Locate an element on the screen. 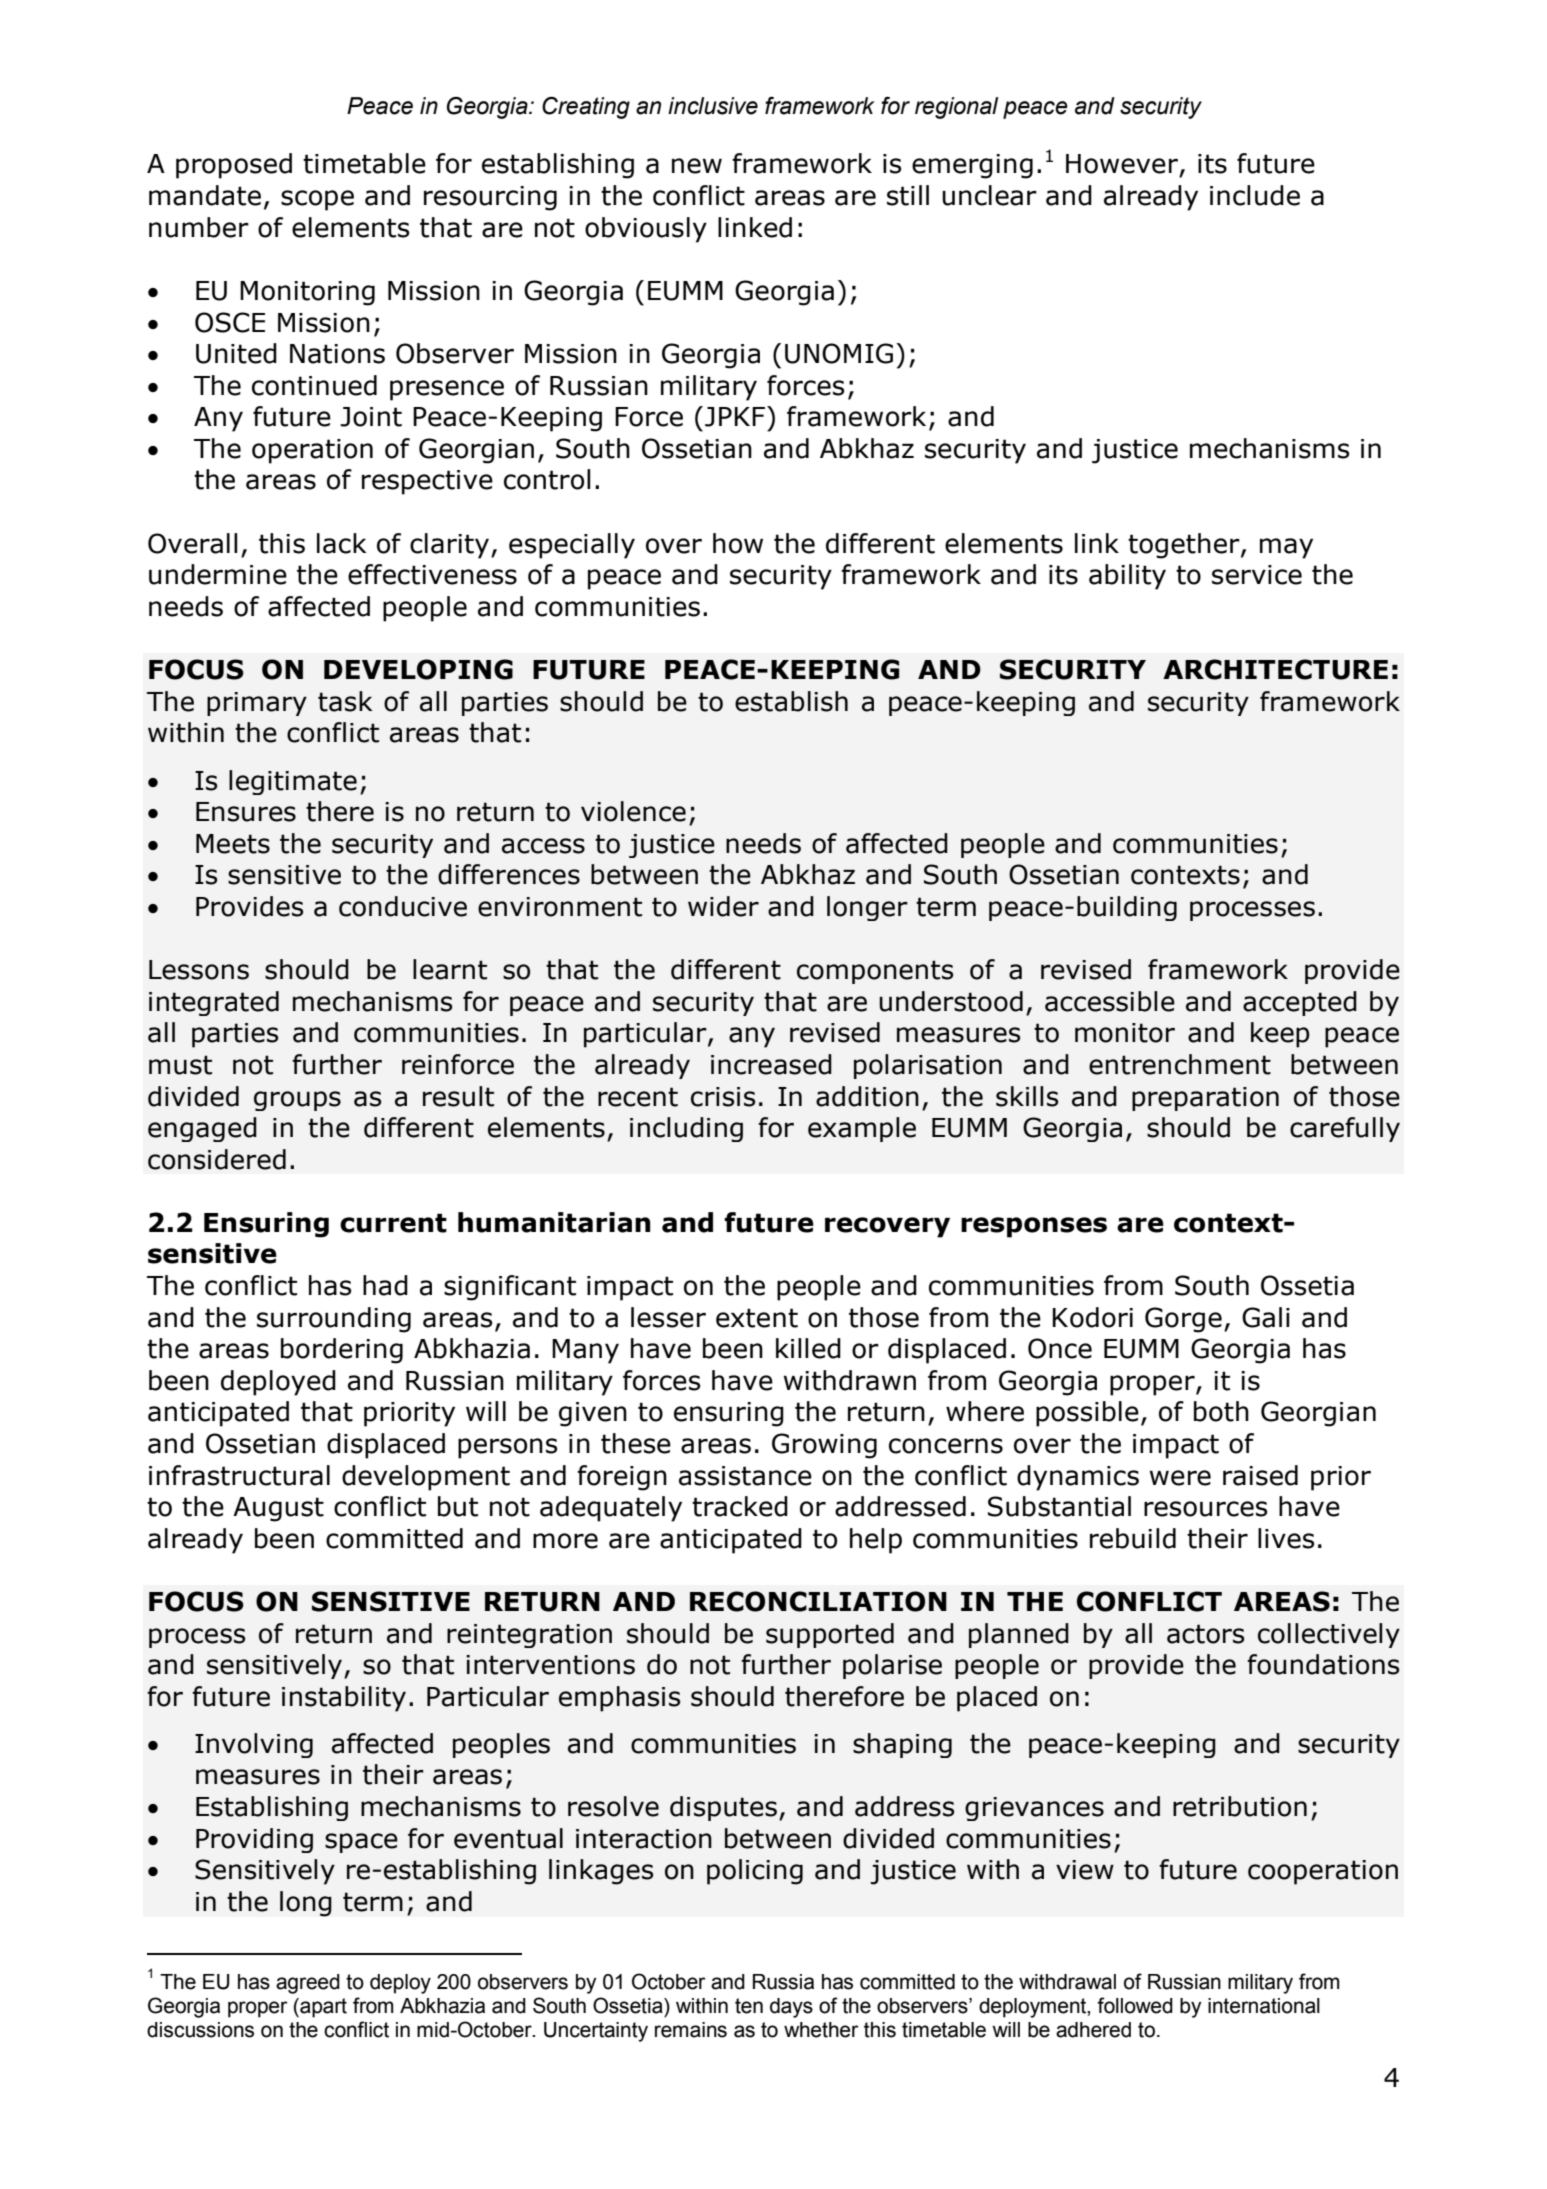 Image resolution: width=1547 pixels, height=2189 pixels. bordering is located at coordinates (342, 1351).
